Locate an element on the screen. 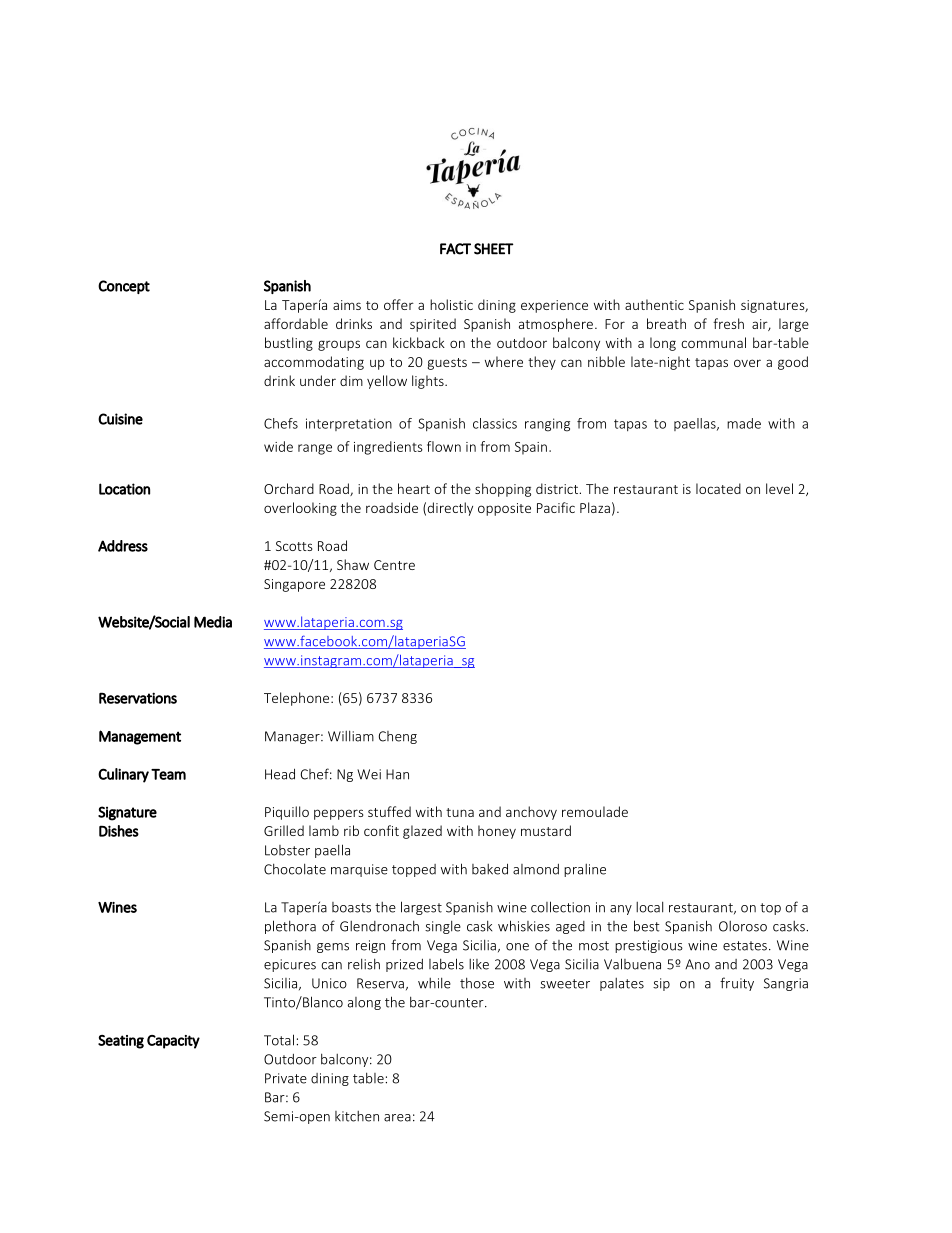  Capacity is located at coordinates (173, 1042).
